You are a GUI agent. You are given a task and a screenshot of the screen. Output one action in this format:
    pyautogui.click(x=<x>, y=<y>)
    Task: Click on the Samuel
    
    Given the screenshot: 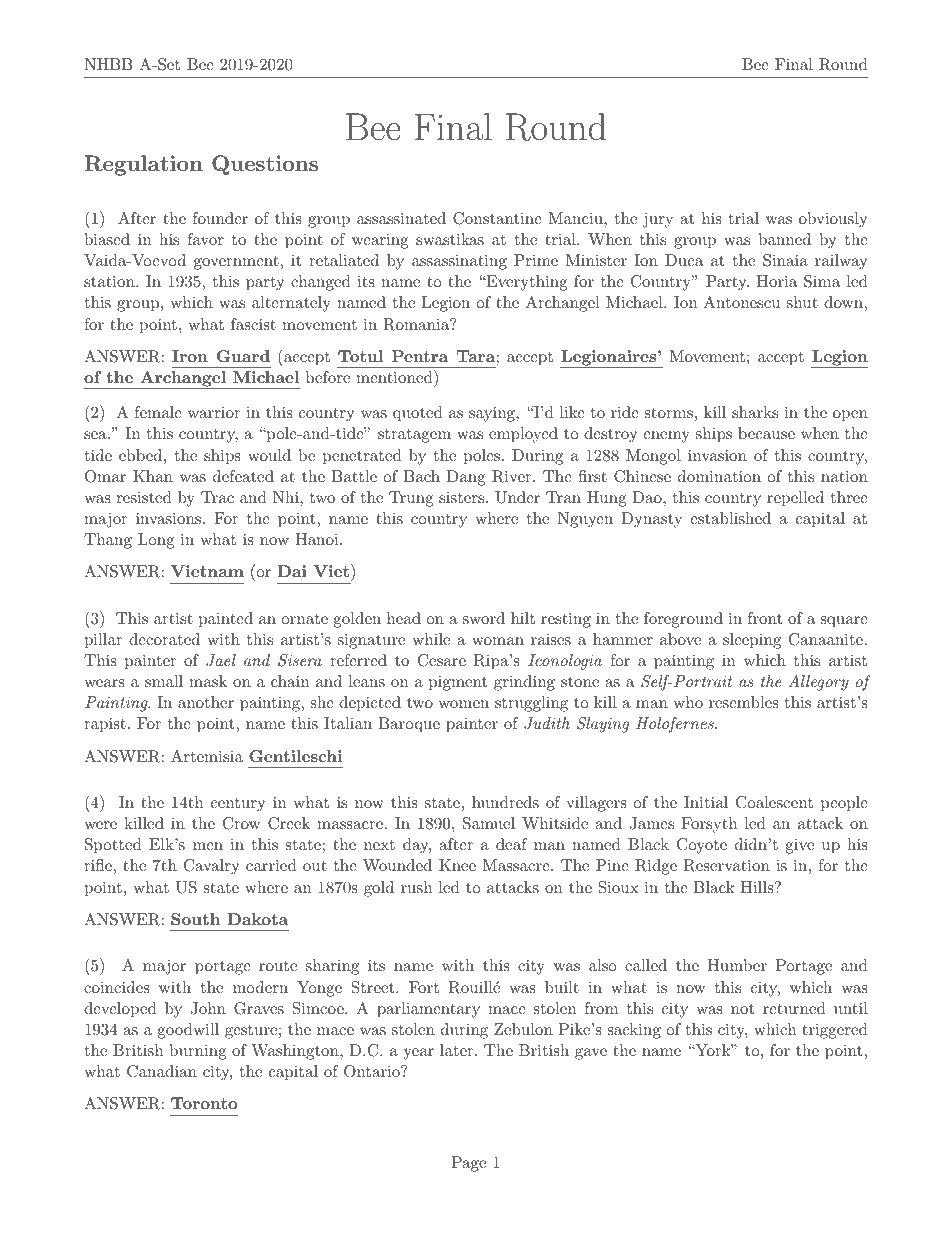 What is the action you would take?
    pyautogui.click(x=489, y=823)
